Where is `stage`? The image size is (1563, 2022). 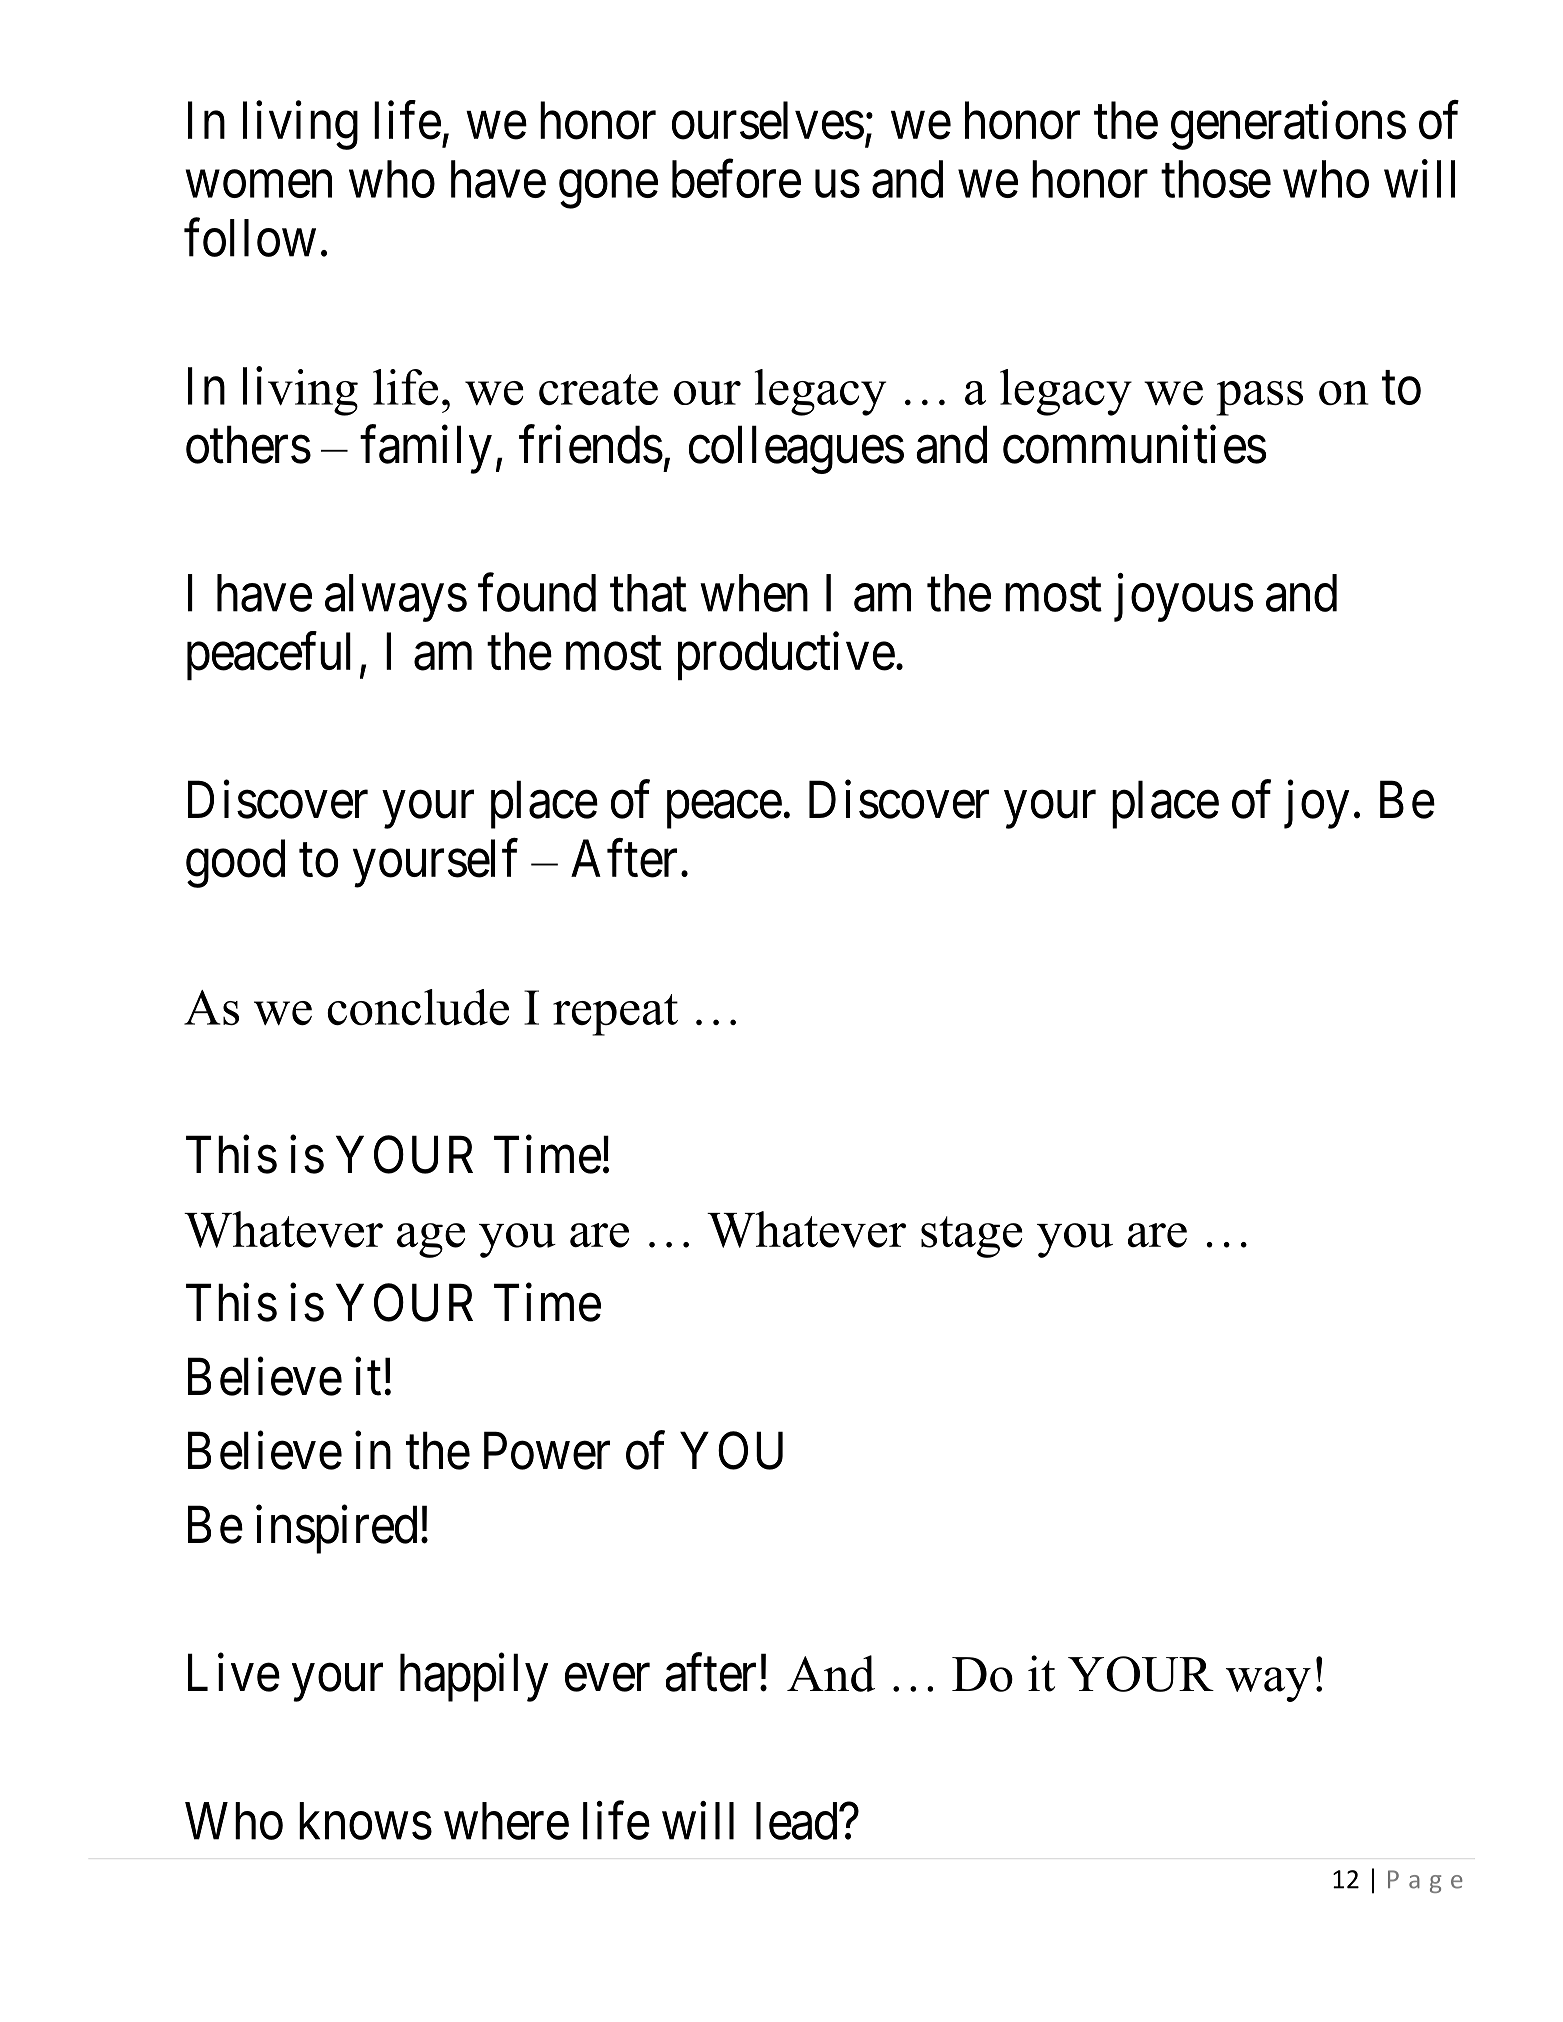 stage is located at coordinates (971, 1237).
